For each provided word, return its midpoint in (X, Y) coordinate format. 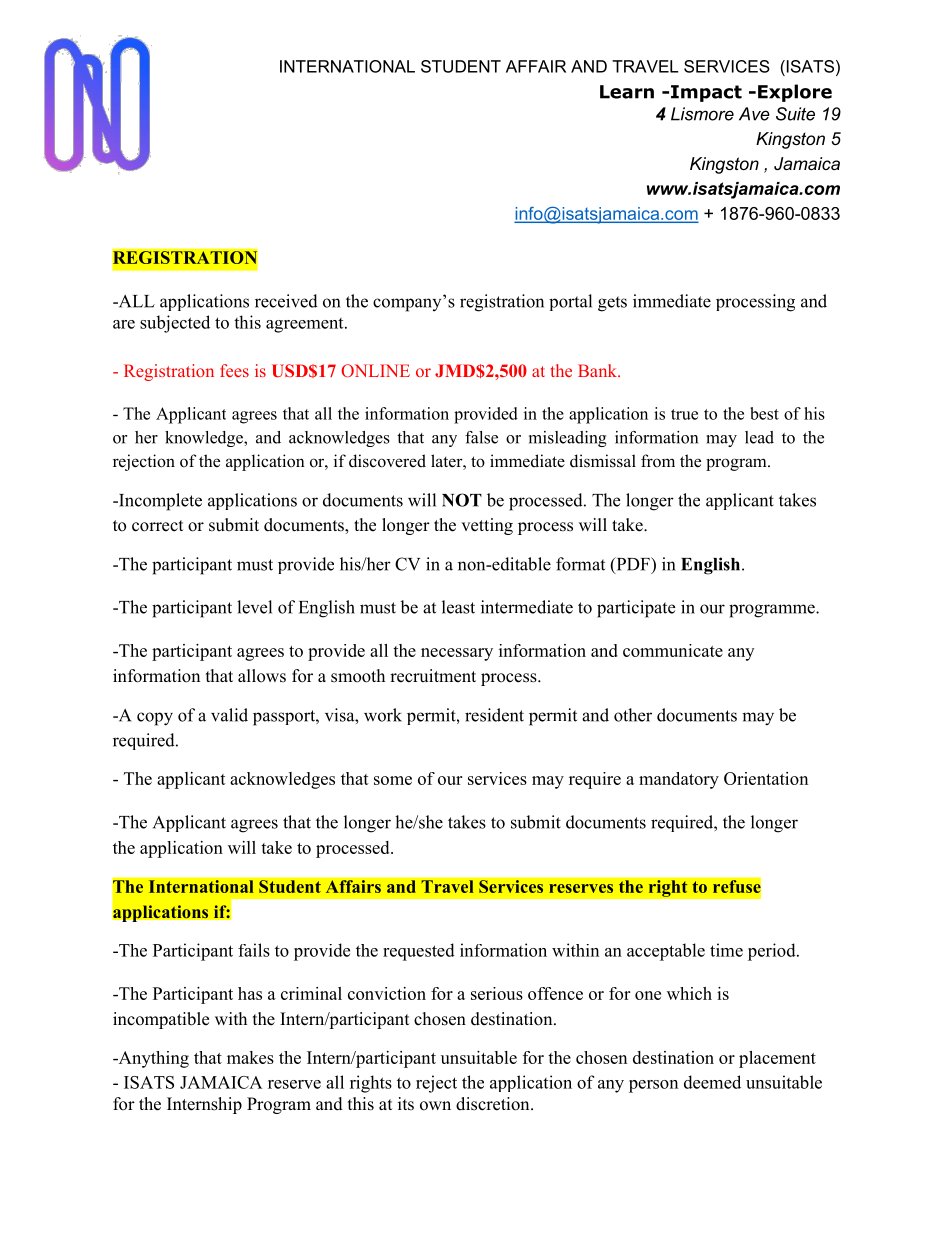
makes (250, 1057)
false (481, 437)
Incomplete (159, 502)
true (684, 414)
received (286, 301)
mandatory (679, 780)
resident (494, 715)
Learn (627, 92)
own (435, 1106)
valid (229, 715)
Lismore (702, 114)
